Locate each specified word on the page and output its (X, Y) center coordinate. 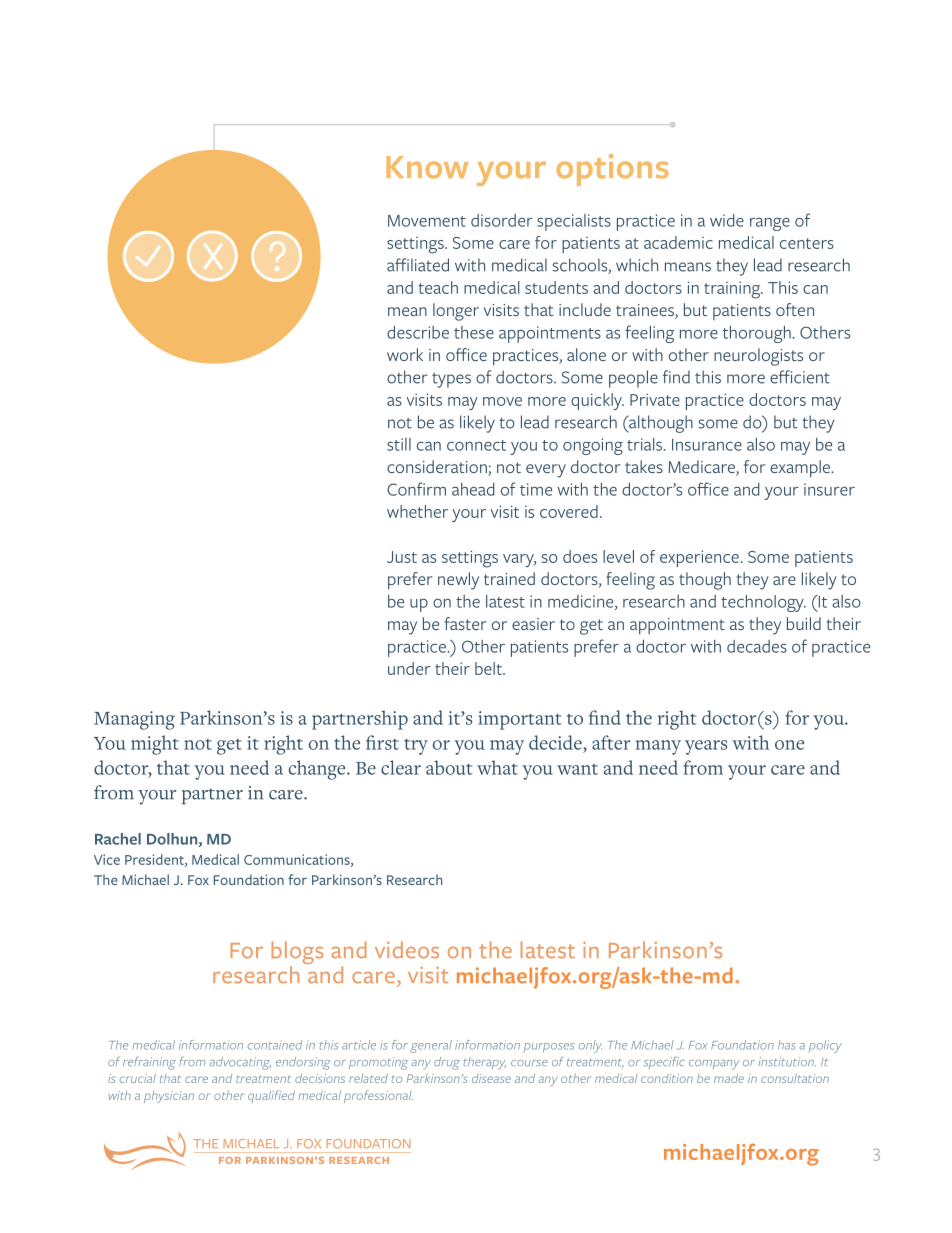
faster (465, 623)
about (449, 767)
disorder (502, 220)
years (706, 747)
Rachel (118, 839)
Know (427, 167)
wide (727, 220)
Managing (134, 720)
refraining (149, 1063)
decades (757, 646)
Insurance (707, 445)
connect (476, 445)
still (399, 444)
